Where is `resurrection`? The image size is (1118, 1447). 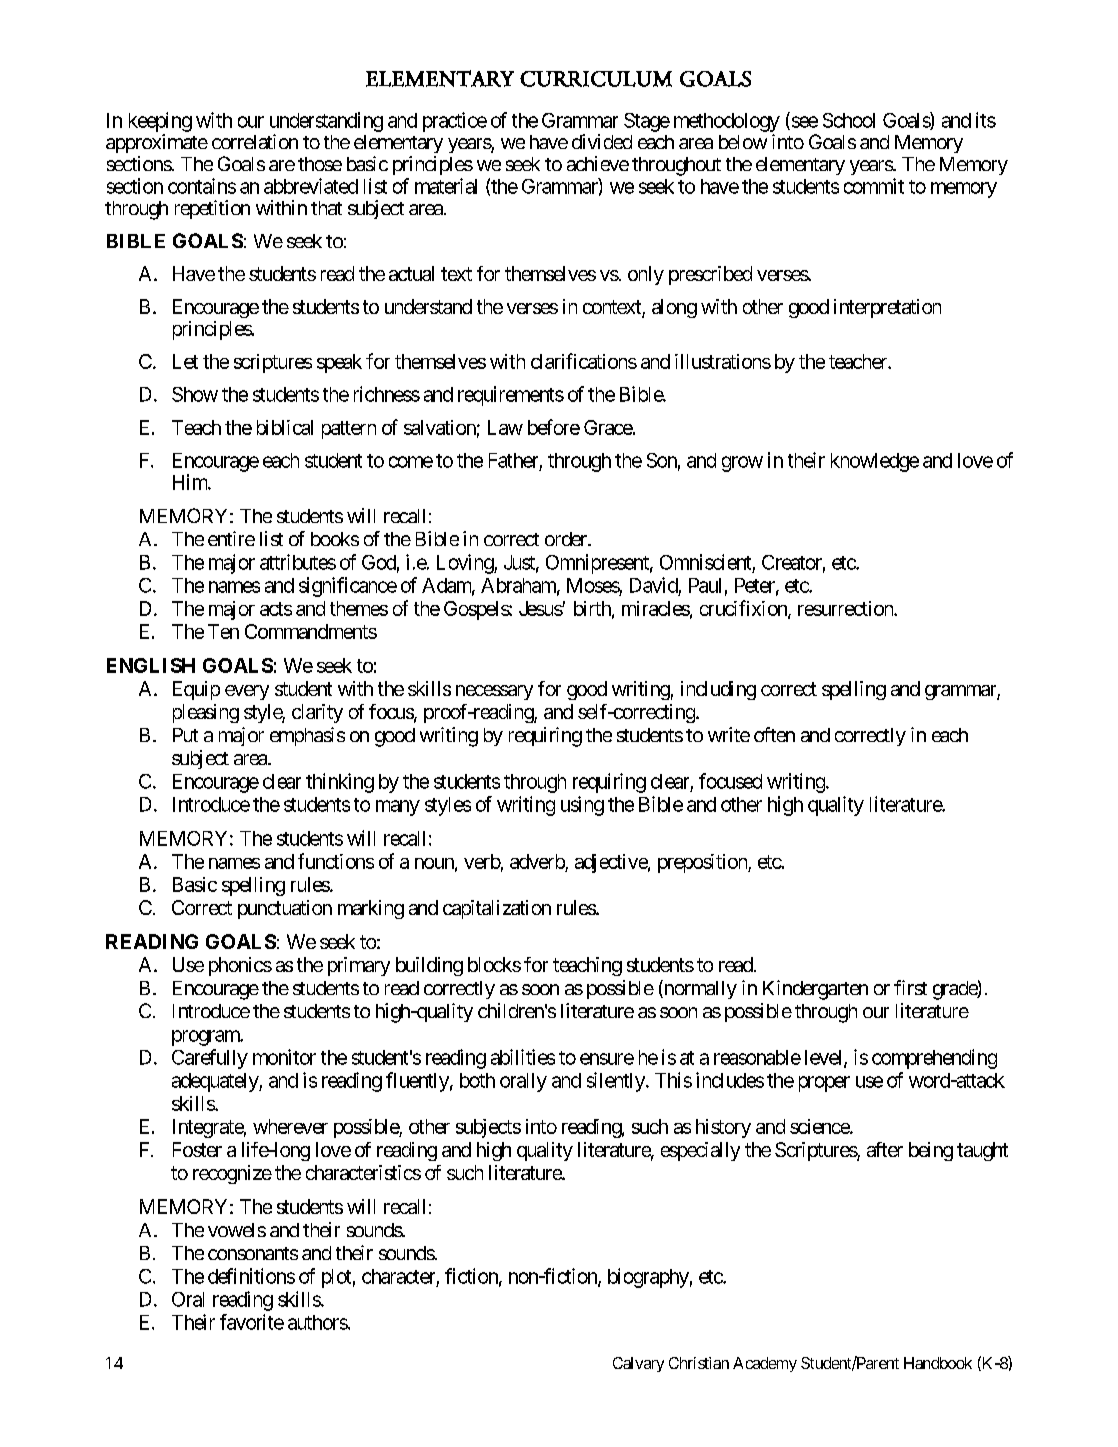
resurrection is located at coordinates (846, 608).
